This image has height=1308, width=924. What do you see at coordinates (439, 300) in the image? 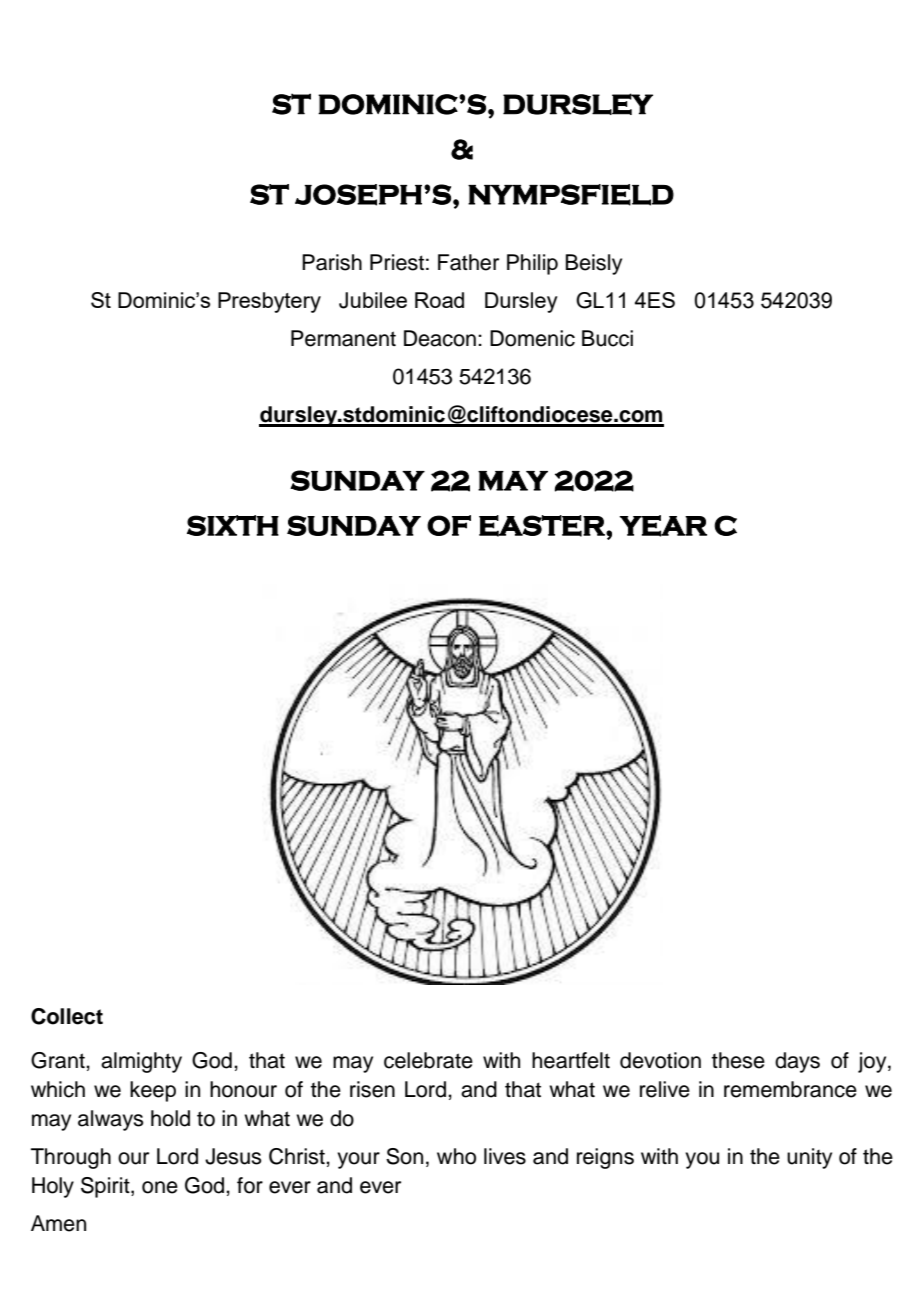
I see `Road` at bounding box center [439, 300].
